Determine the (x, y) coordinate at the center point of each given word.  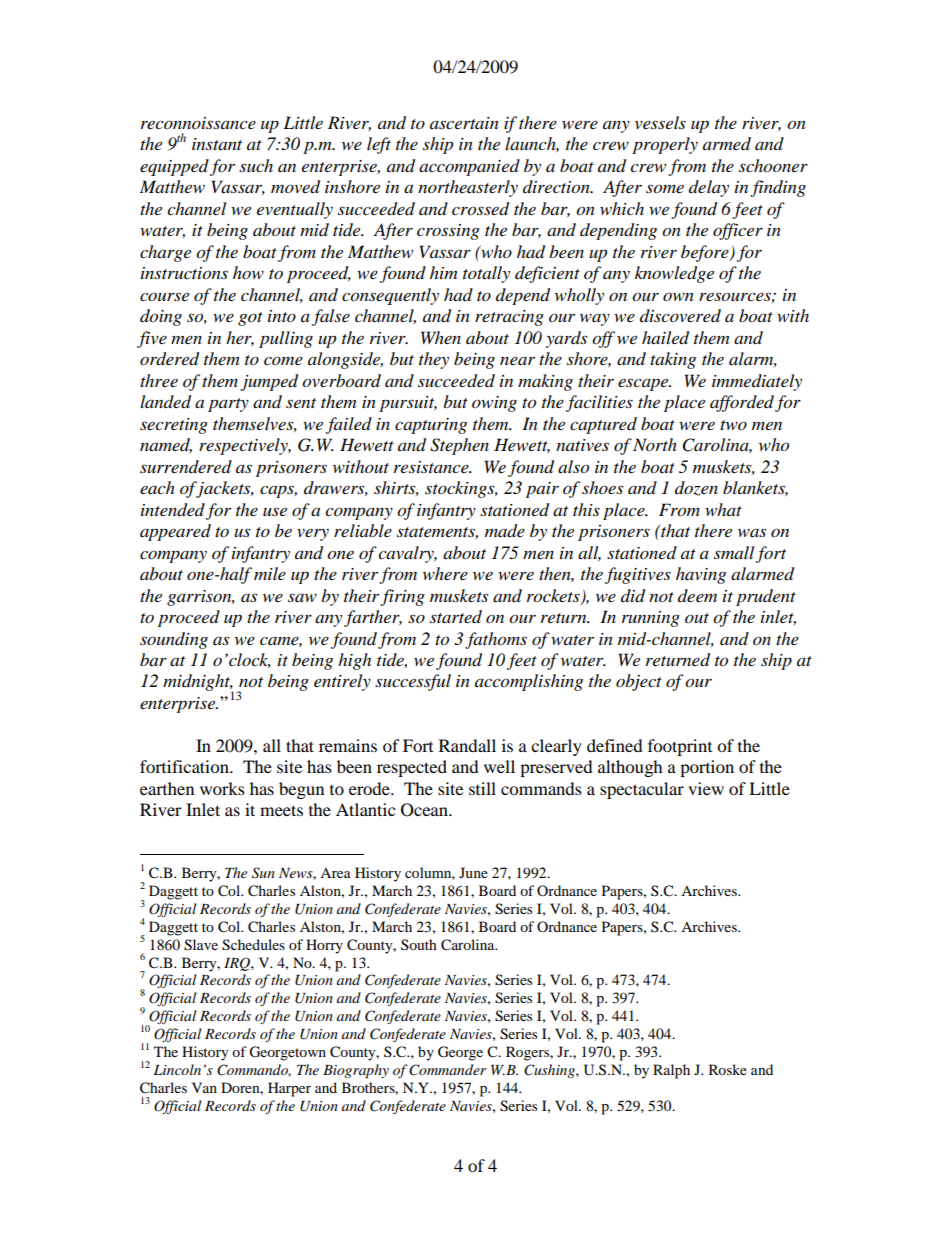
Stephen (459, 446)
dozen (696, 488)
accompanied (469, 167)
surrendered (186, 466)
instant (217, 144)
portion (707, 768)
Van (204, 1087)
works (222, 788)
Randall (467, 745)
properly (665, 145)
